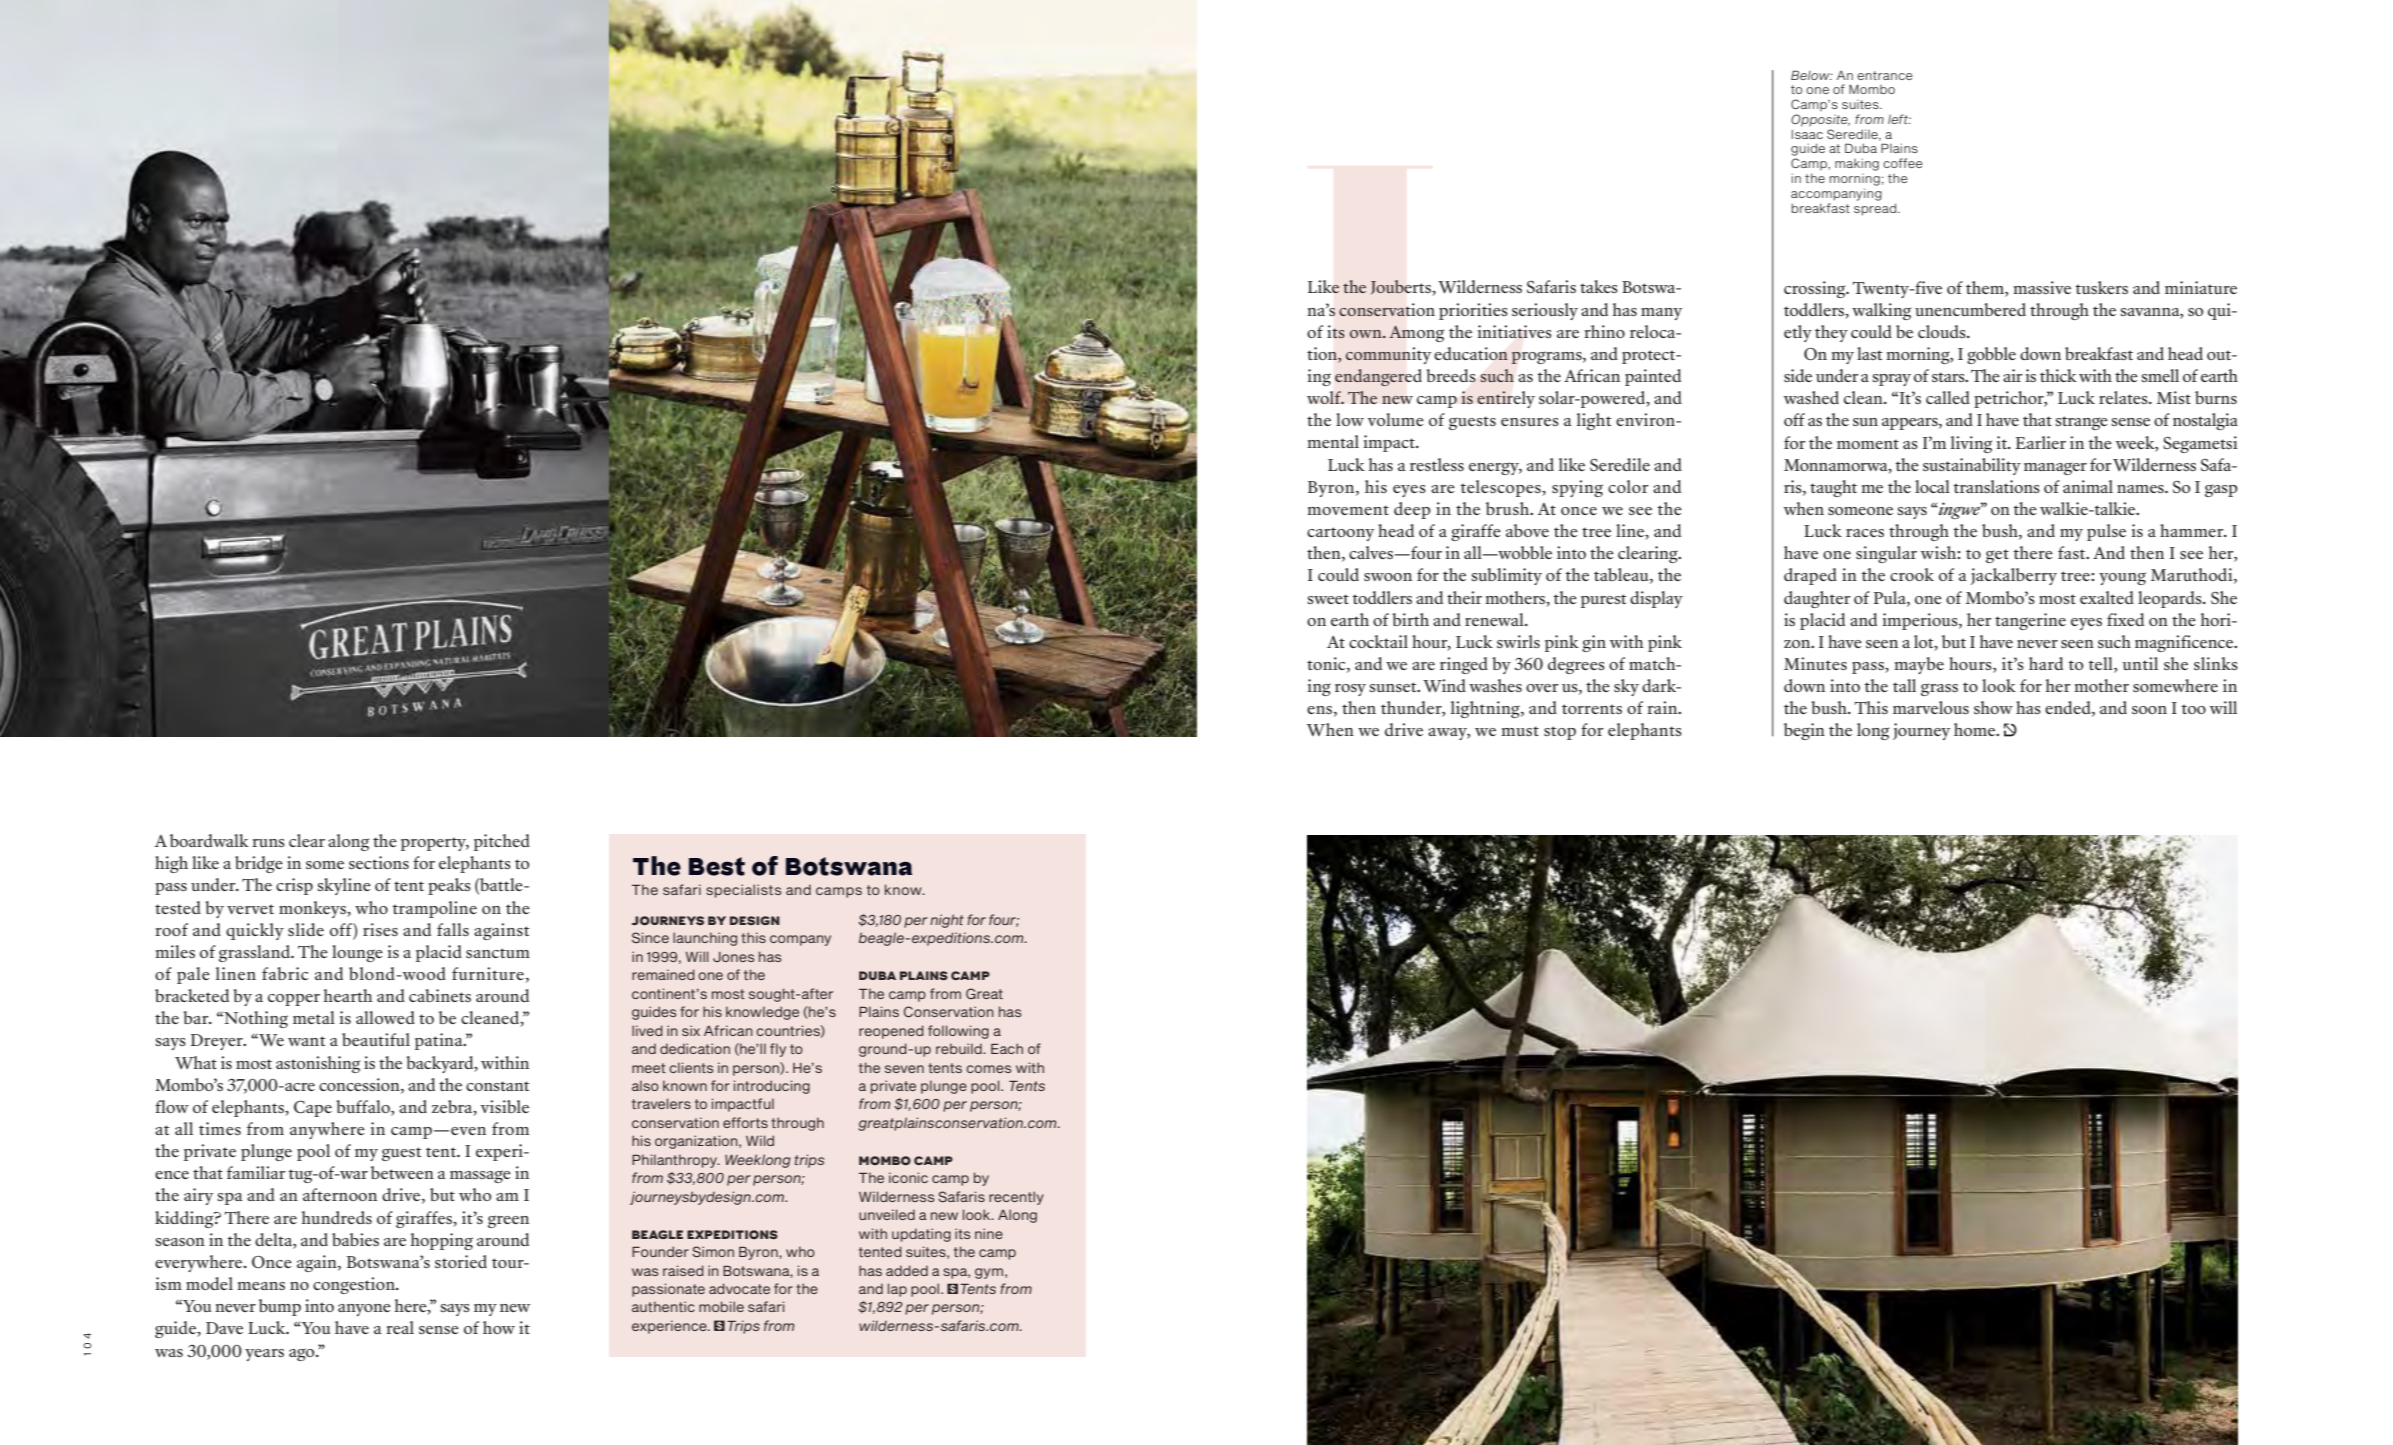 This screenshot has height=1445, width=2393. What do you see at coordinates (1348, 510) in the screenshot?
I see `movement` at bounding box center [1348, 510].
